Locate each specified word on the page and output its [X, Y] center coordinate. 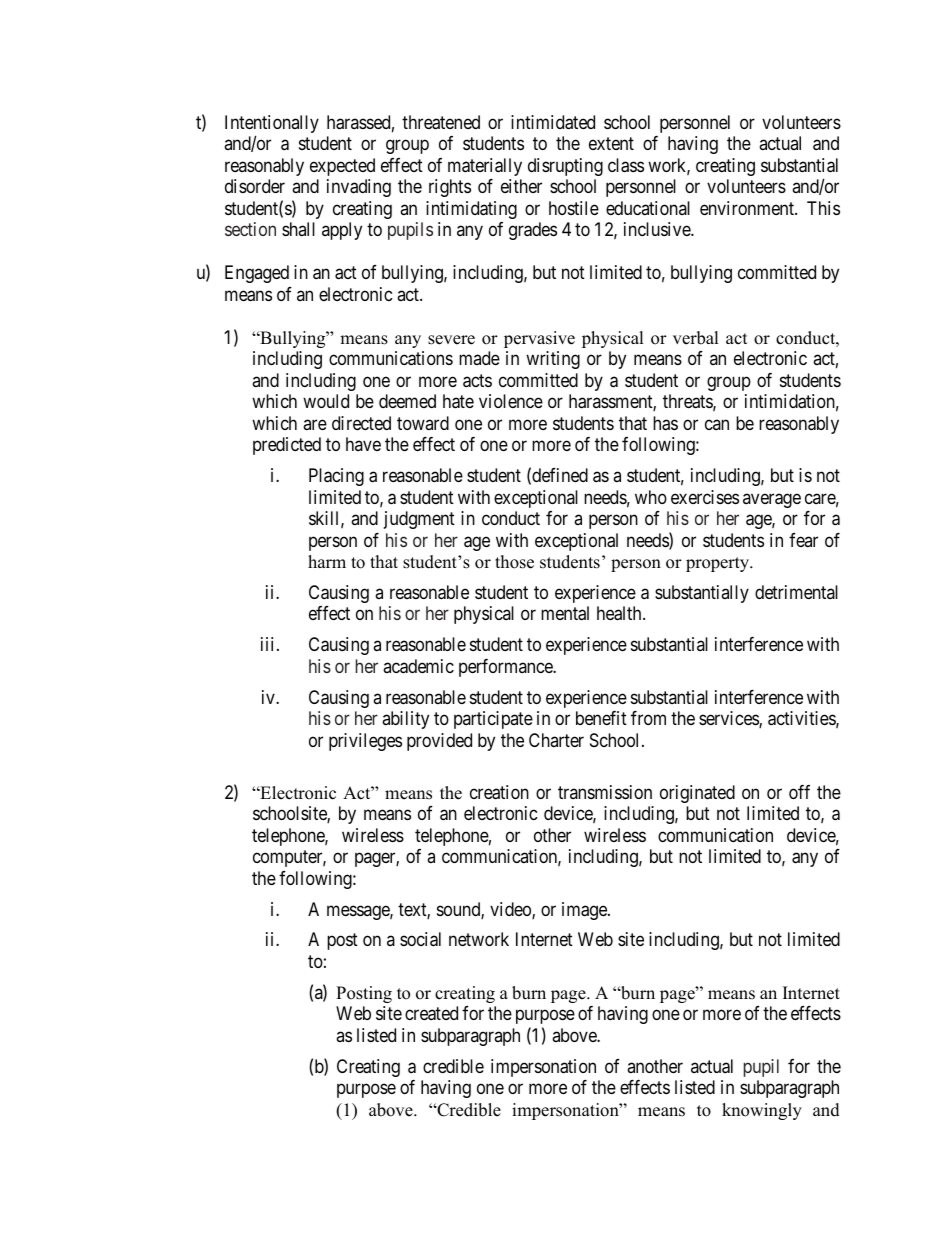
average [772, 500]
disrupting [565, 167]
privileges [365, 742]
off [799, 792]
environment [748, 208]
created [431, 1013]
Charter [556, 740]
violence [511, 401]
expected [342, 167]
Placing [336, 477]
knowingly [762, 1111]
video [511, 910]
